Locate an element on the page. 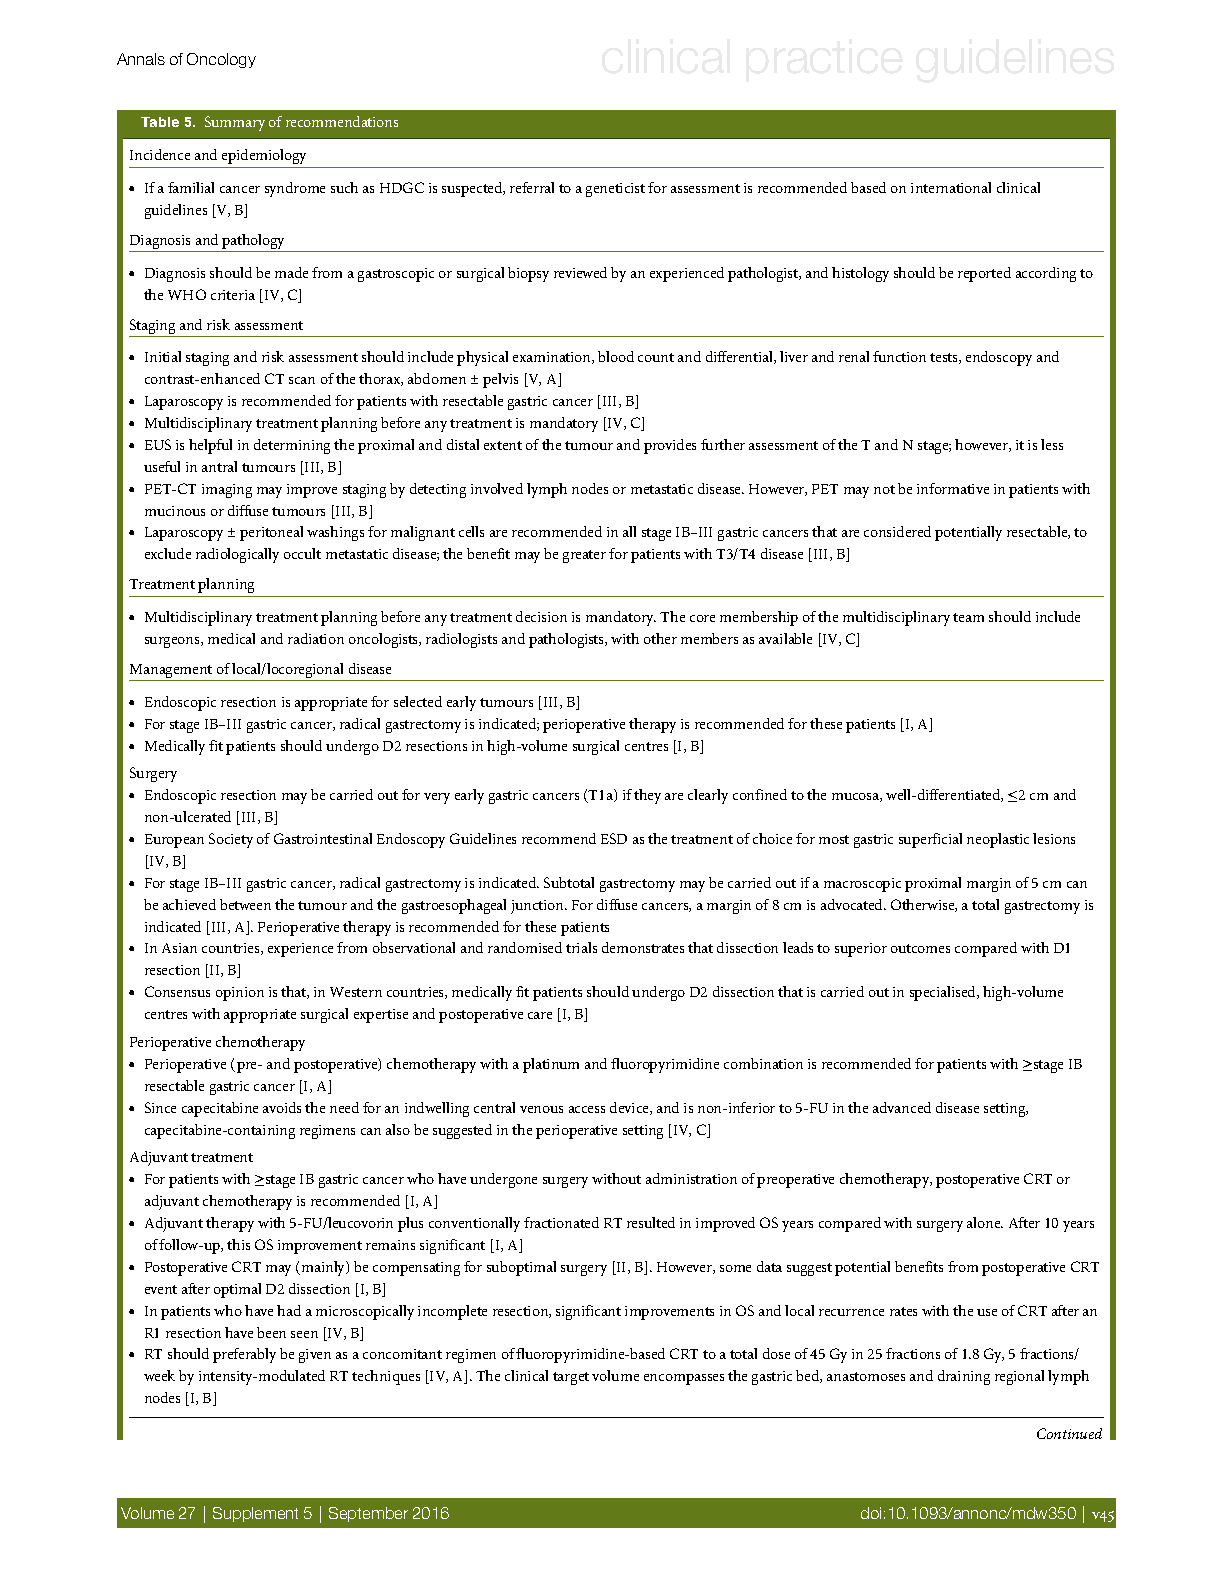 The height and width of the document is (1574, 1218). opinion is located at coordinates (240, 994).
